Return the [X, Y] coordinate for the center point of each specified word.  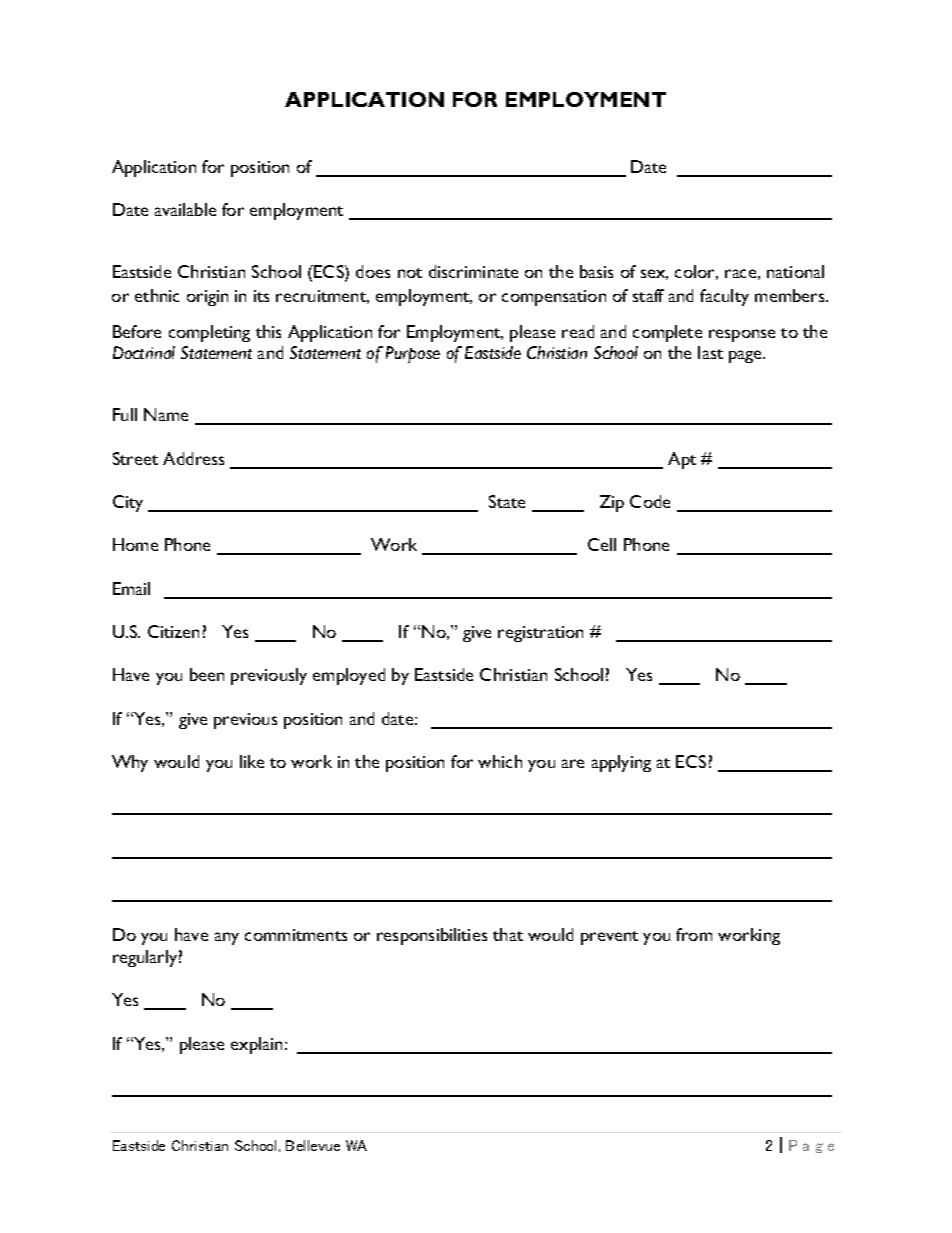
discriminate [473, 271]
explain [256, 1045]
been [207, 674]
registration [540, 634]
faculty [724, 297]
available [185, 209]
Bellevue [313, 1145]
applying [621, 763]
